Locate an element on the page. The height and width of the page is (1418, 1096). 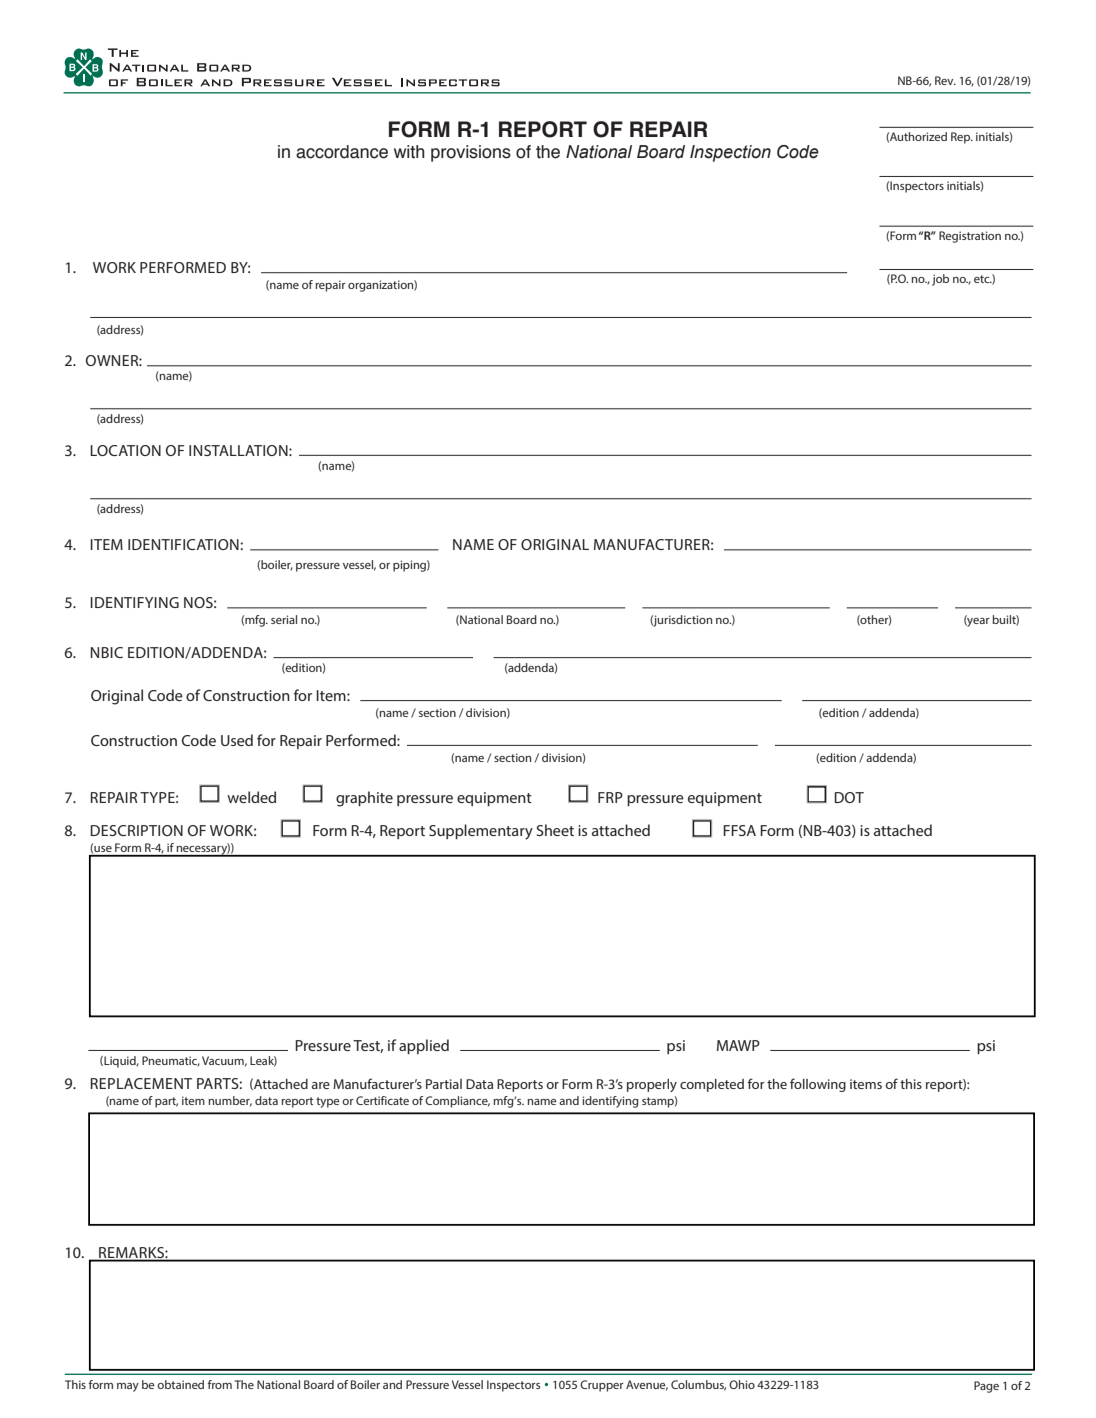
provisions is located at coordinates (471, 153).
